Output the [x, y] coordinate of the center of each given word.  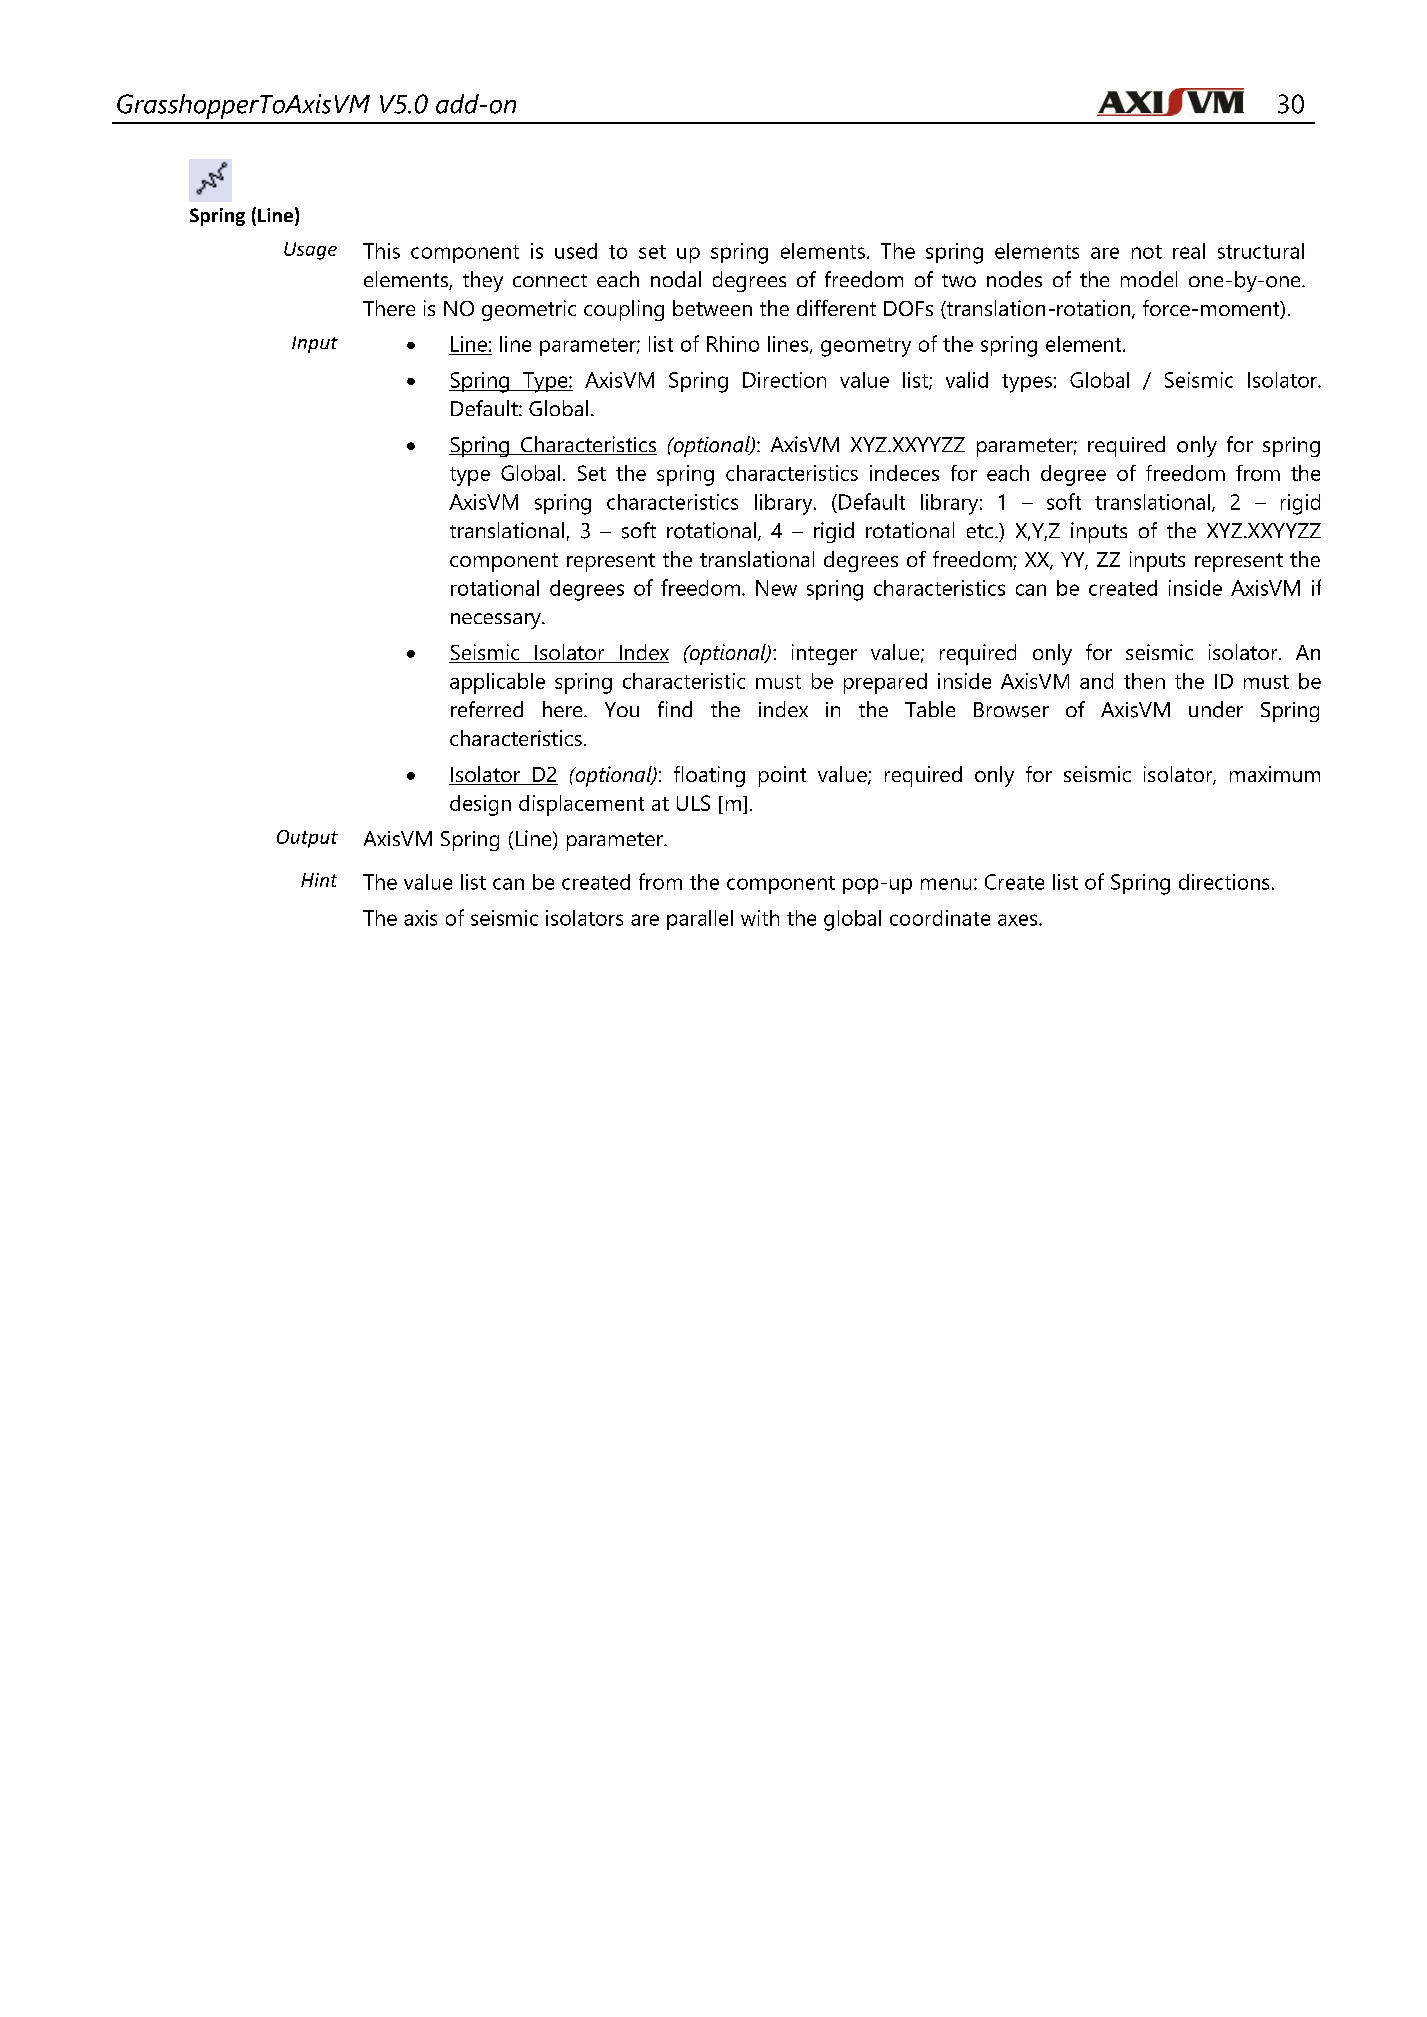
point [782, 776]
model [1149, 279]
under [1216, 709]
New [776, 588]
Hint [319, 880]
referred [487, 709]
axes [1019, 920]
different [836, 308]
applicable [497, 683]
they [483, 281]
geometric [529, 310]
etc [981, 531]
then [1144, 681]
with [760, 918]
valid [967, 380]
